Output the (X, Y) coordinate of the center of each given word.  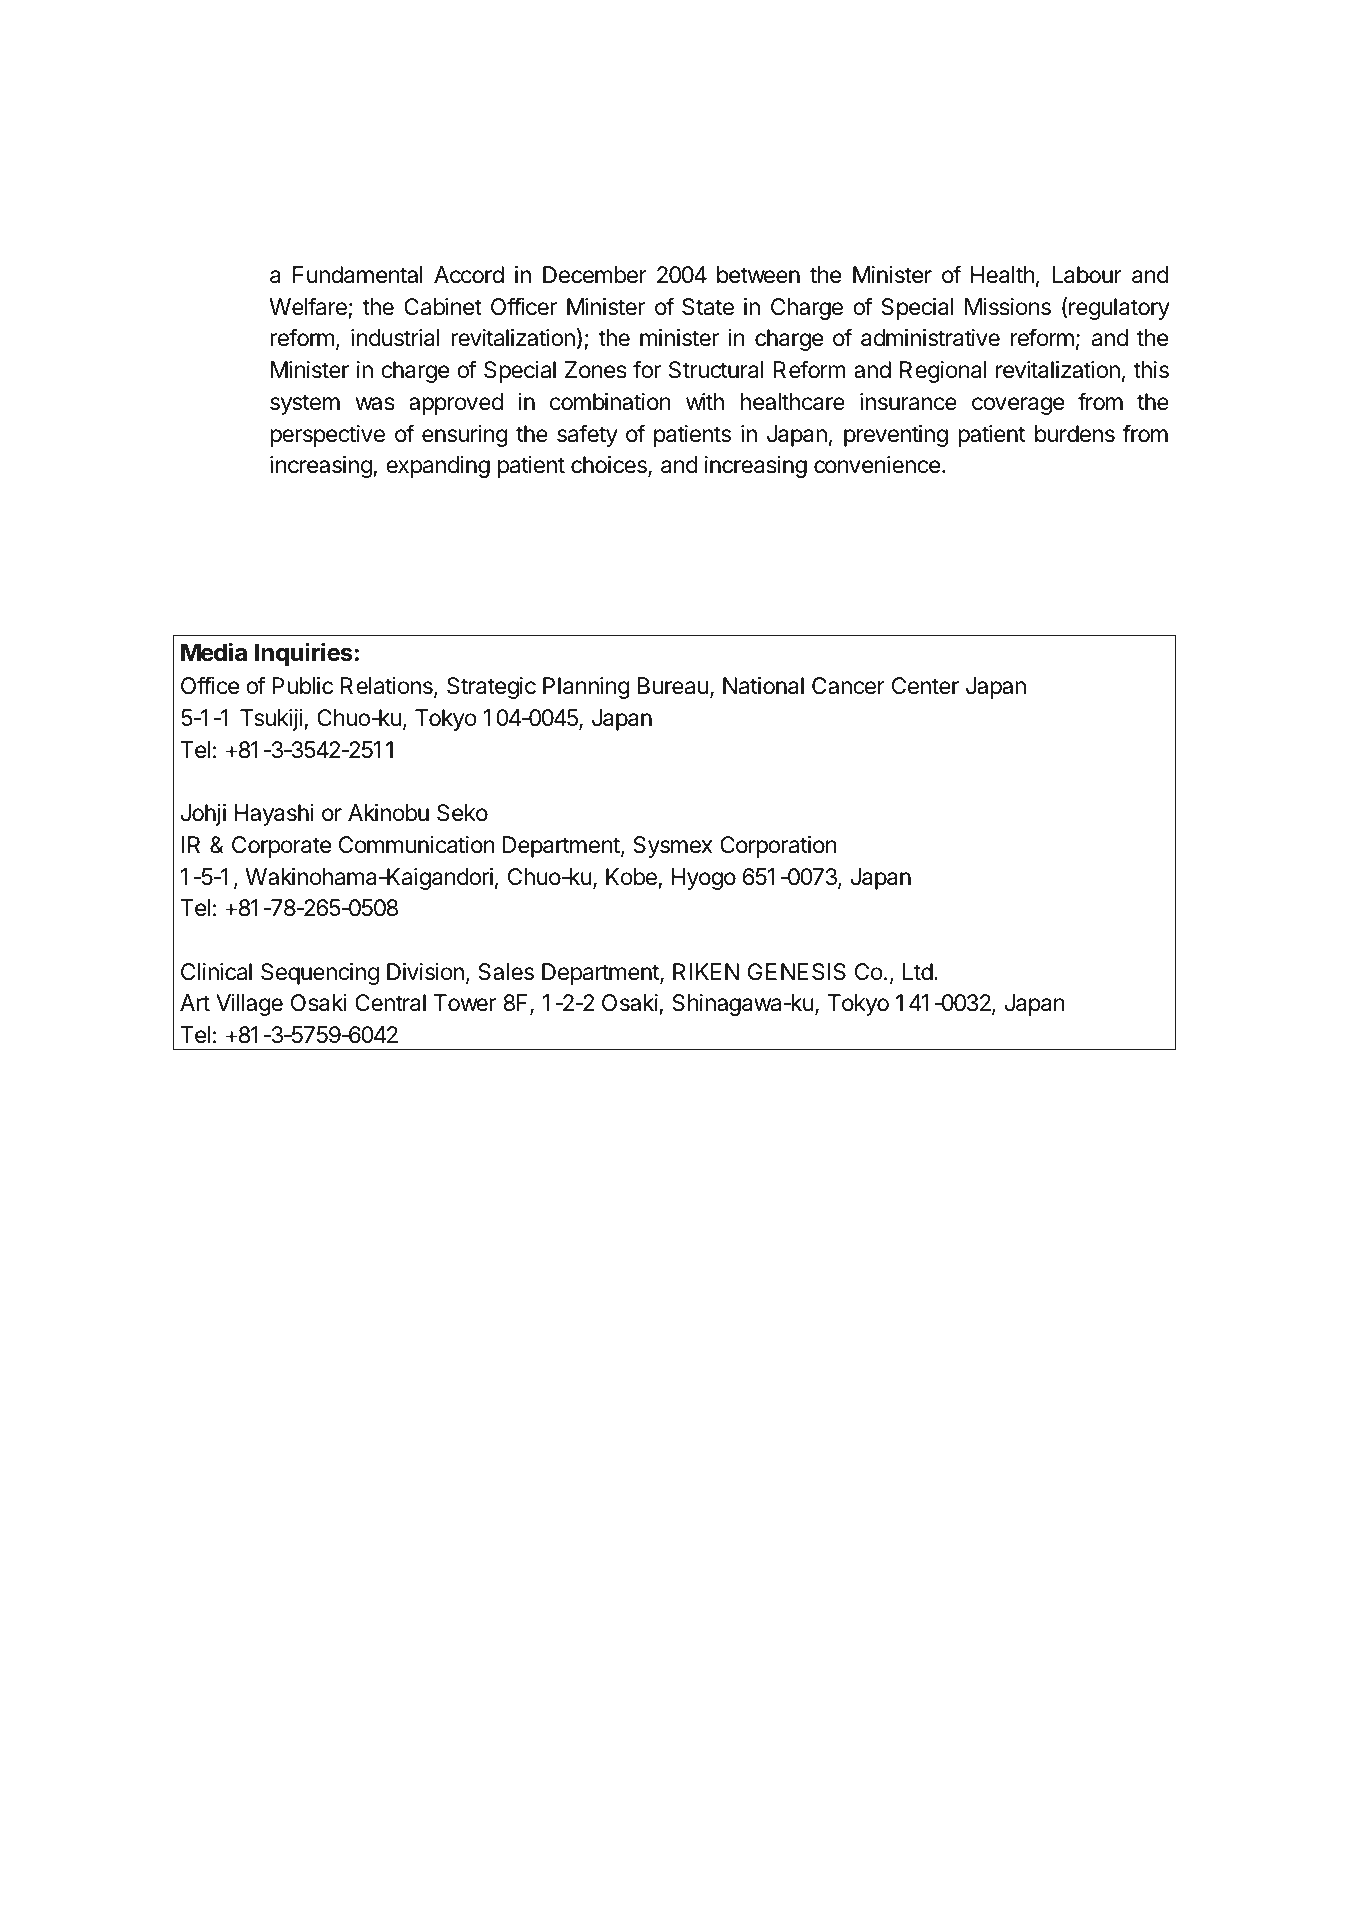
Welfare (308, 306)
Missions (1008, 307)
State (708, 307)
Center (925, 686)
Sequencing (320, 974)
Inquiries (305, 654)
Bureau (673, 686)
